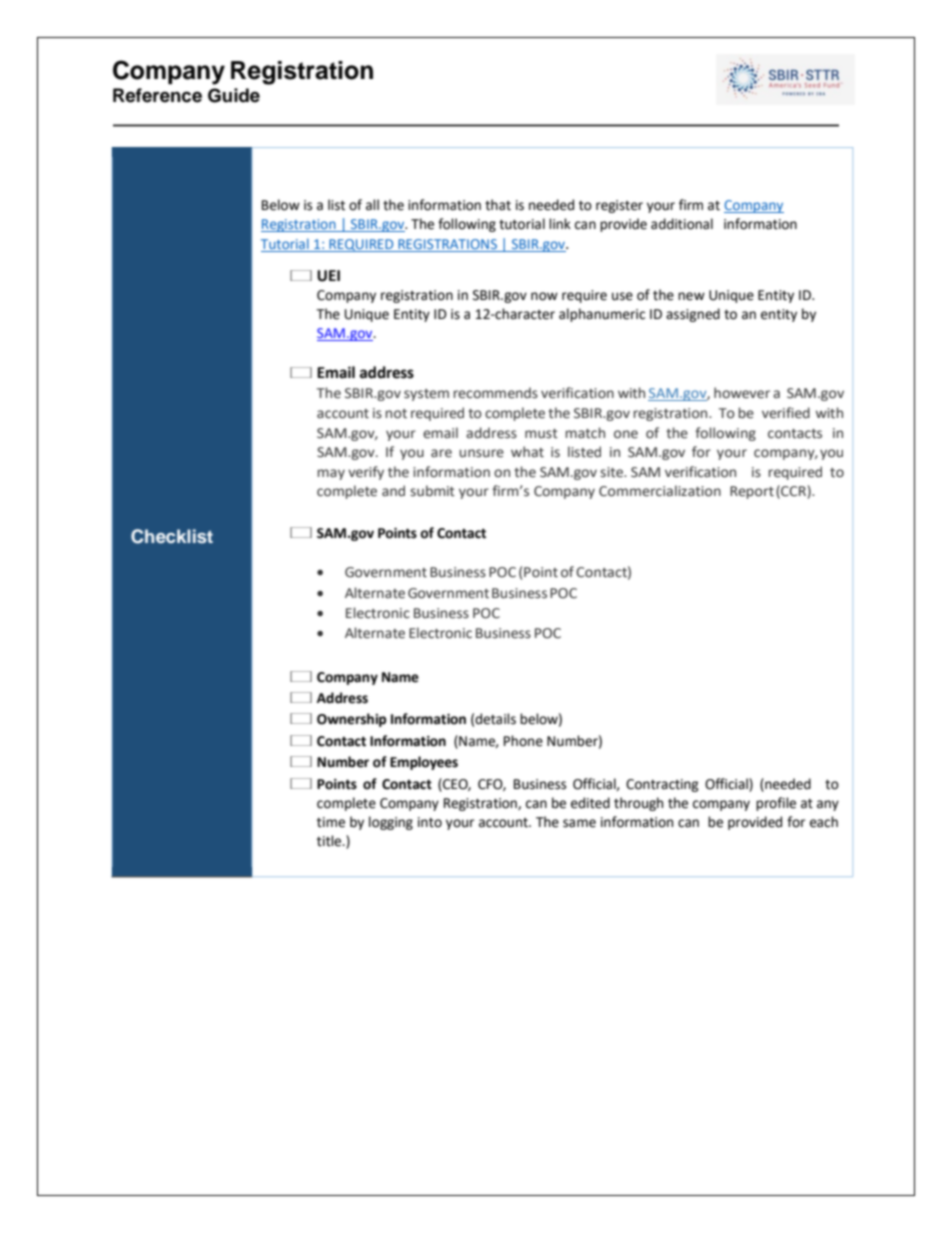 This screenshot has height=1233, width=952. Describe the element at coordinates (498, 205) in the screenshot. I see `that` at that location.
